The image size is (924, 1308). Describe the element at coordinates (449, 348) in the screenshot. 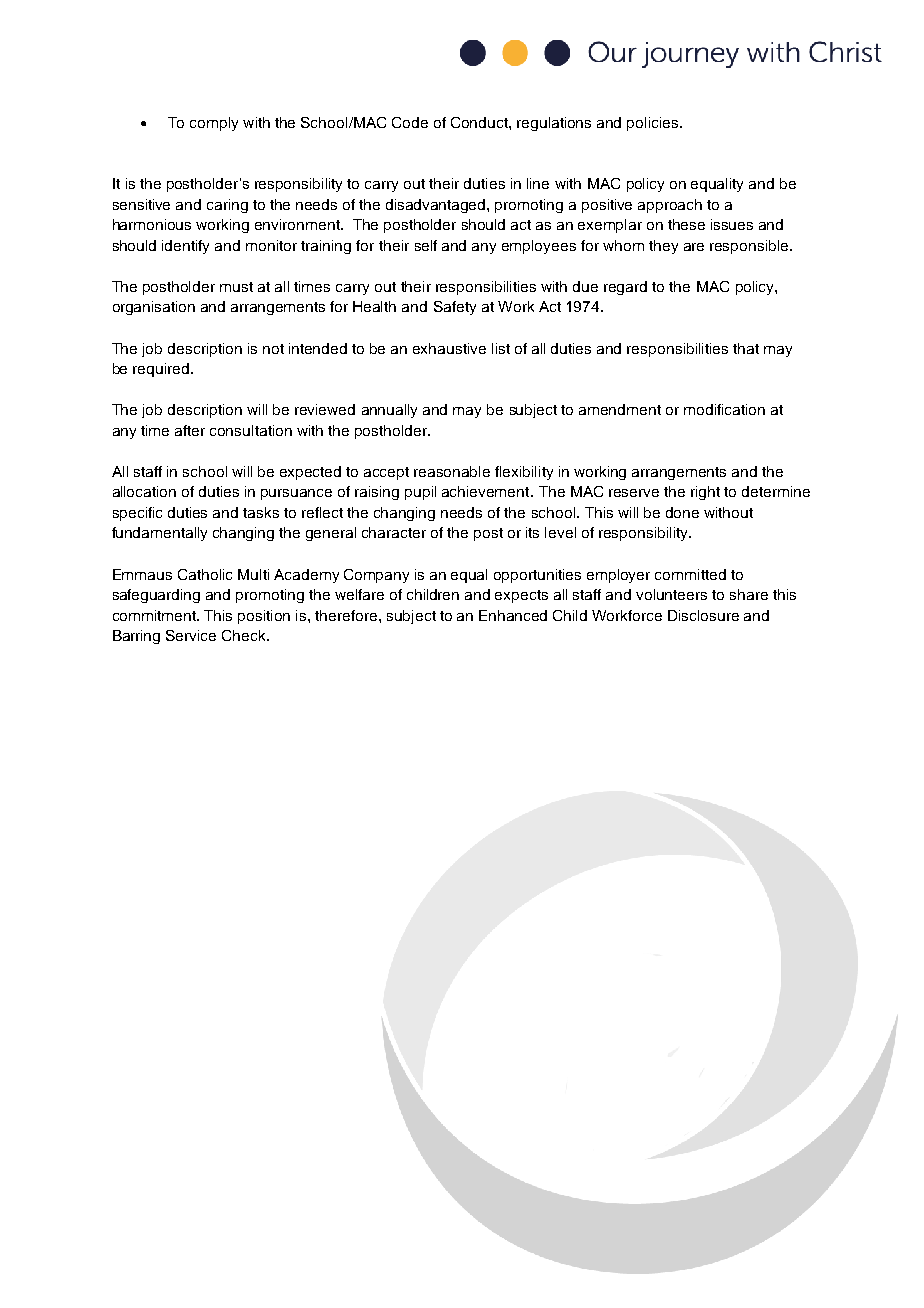

I see `exhaustive` at that location.
